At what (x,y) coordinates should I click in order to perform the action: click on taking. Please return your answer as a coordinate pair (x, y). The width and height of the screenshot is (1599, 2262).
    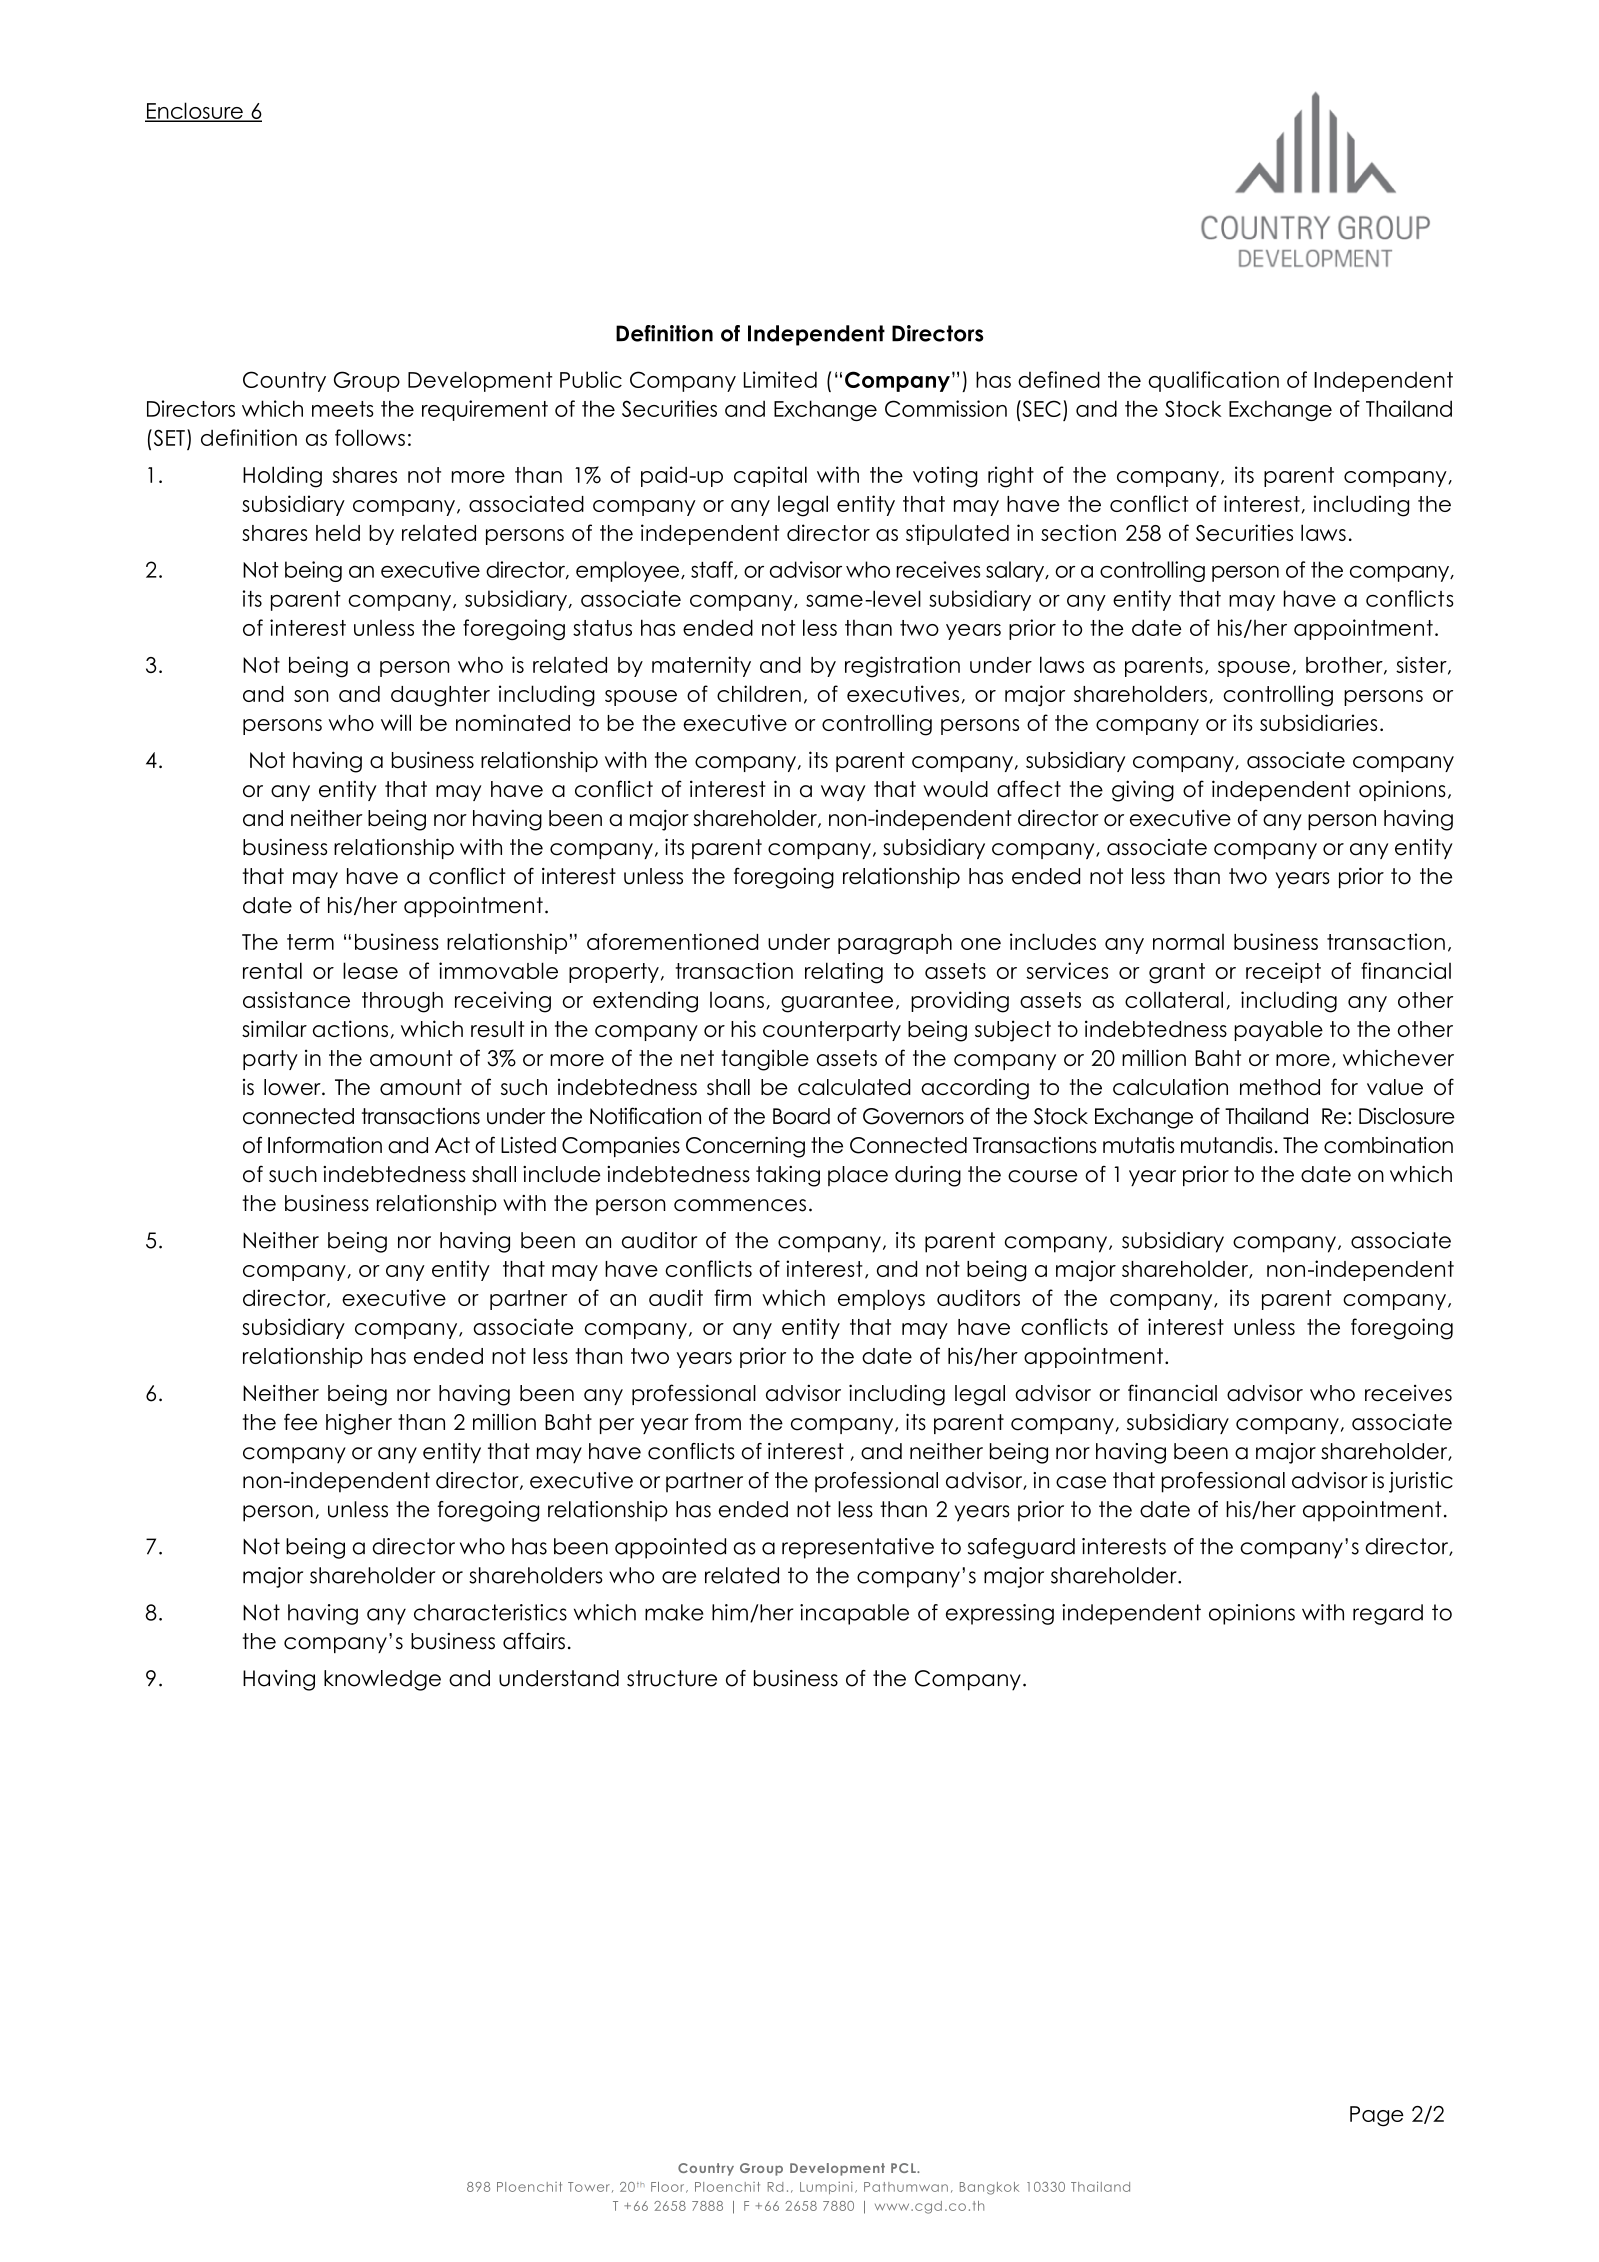
    Looking at the image, I should click on (788, 1176).
